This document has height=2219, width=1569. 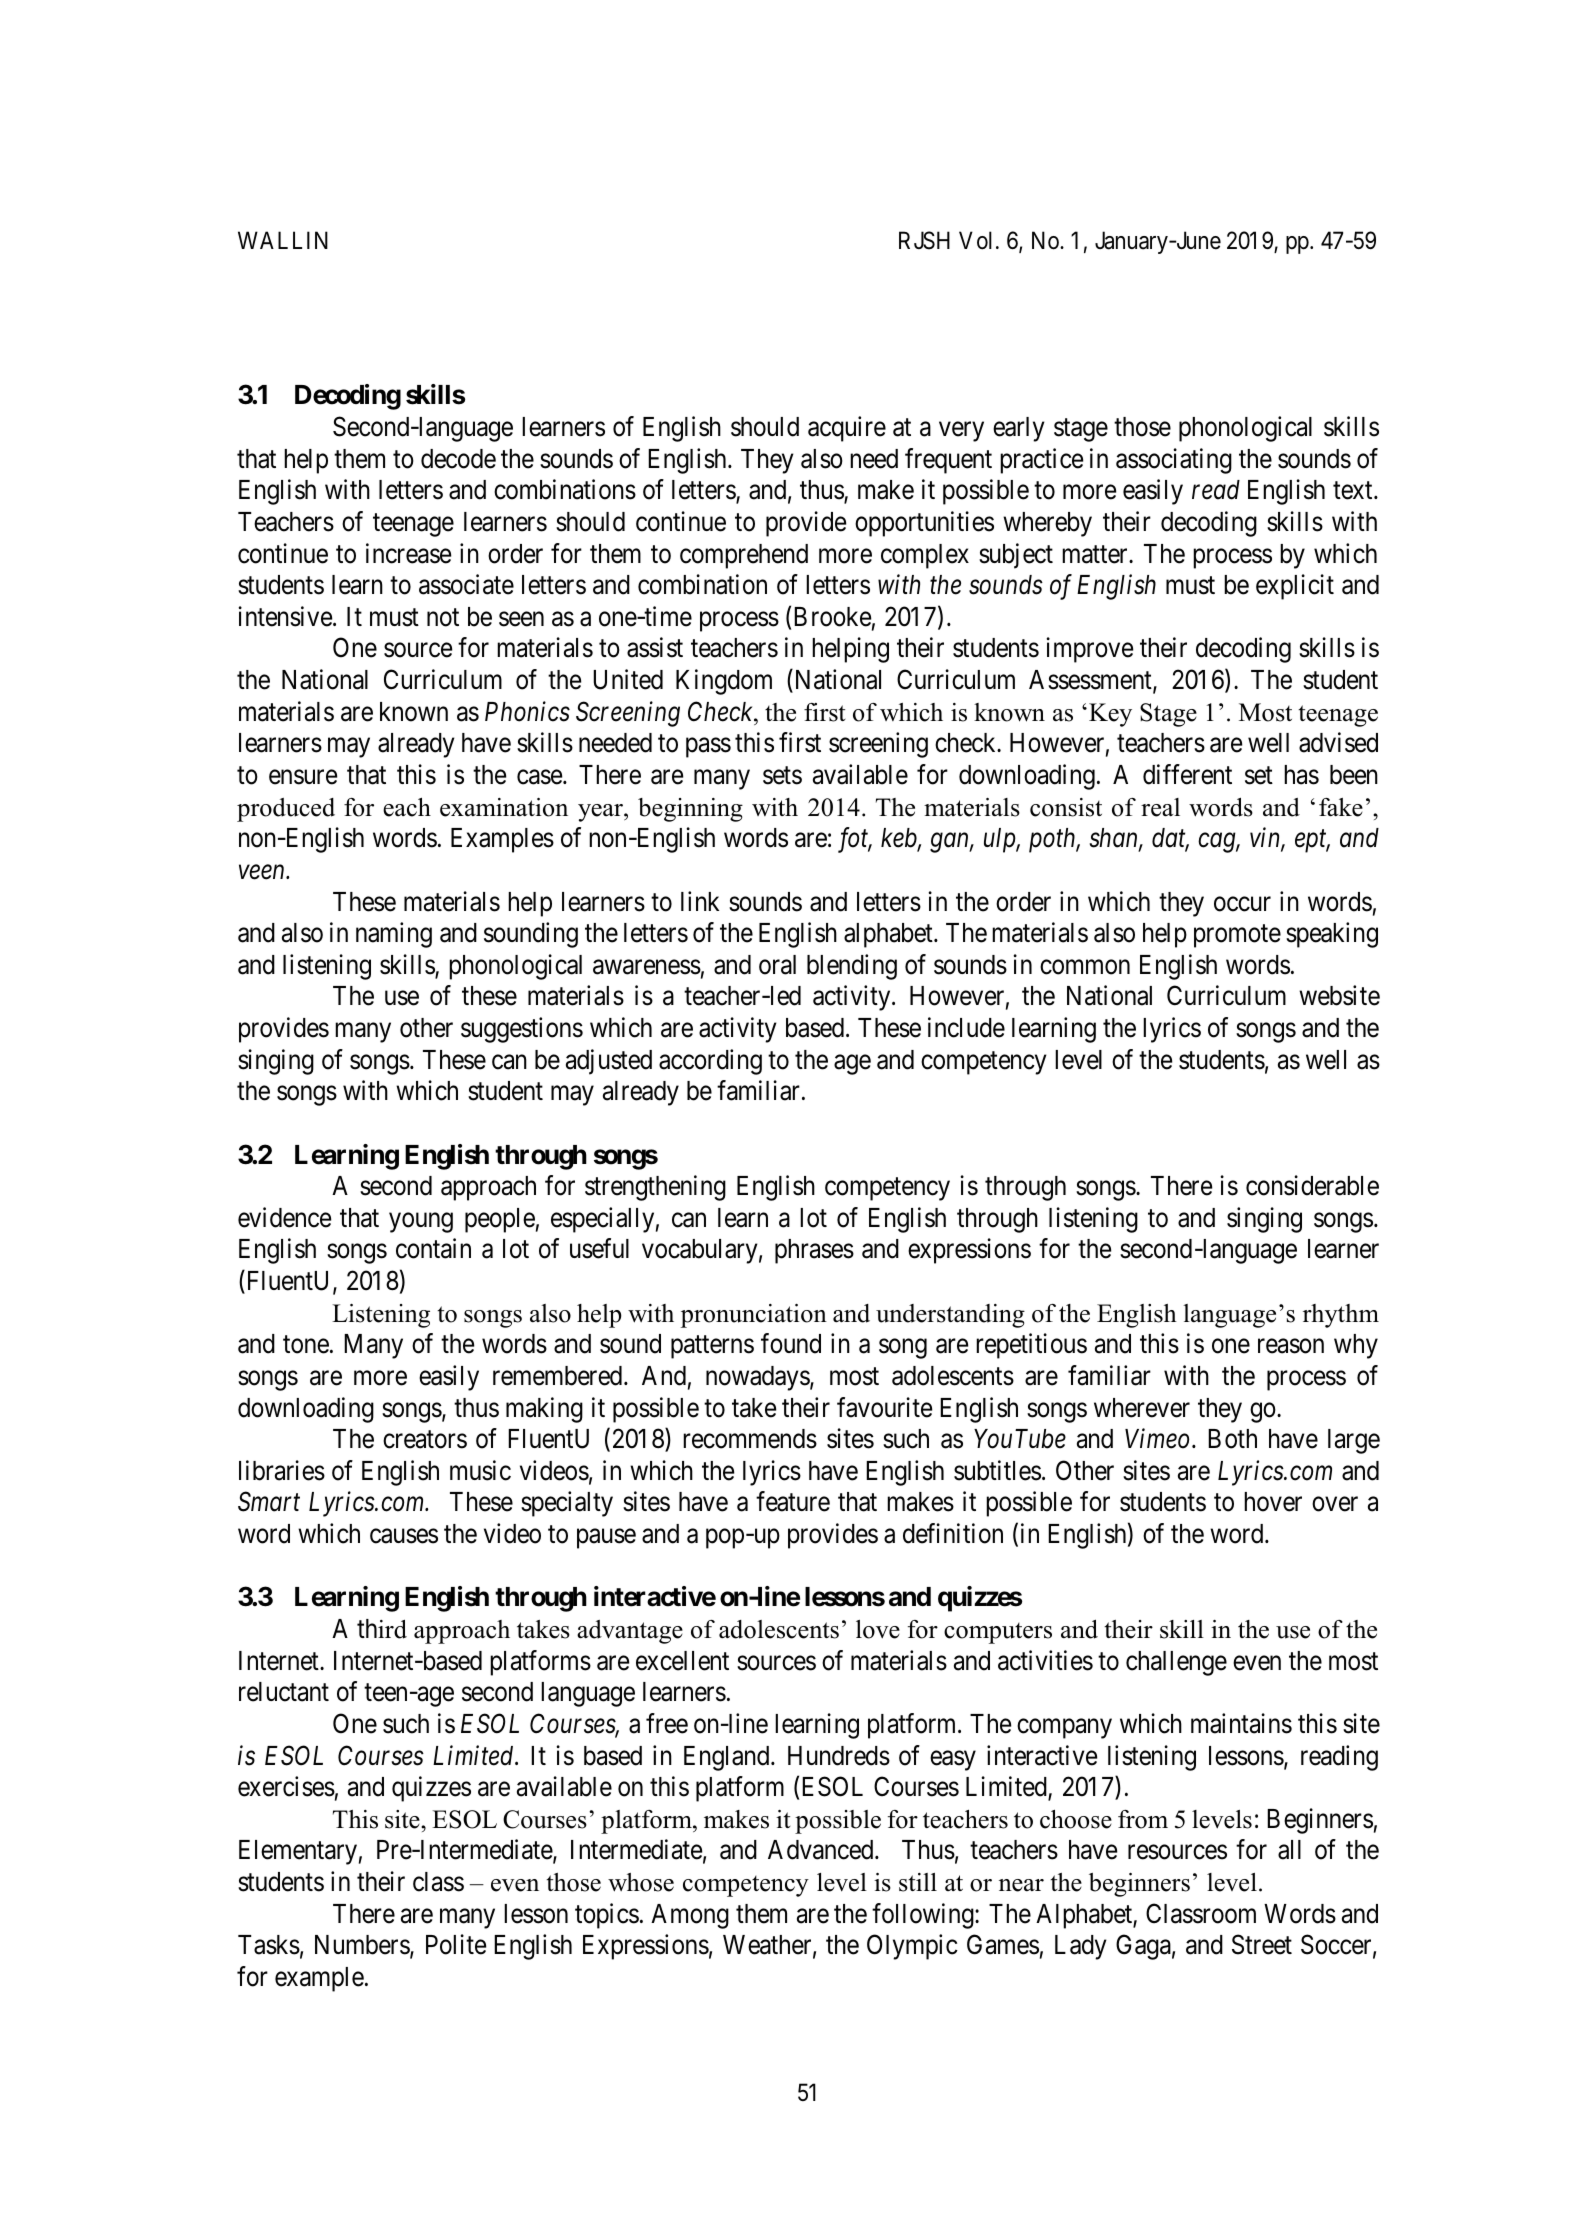 I want to click on Vol, so click(x=975, y=240).
